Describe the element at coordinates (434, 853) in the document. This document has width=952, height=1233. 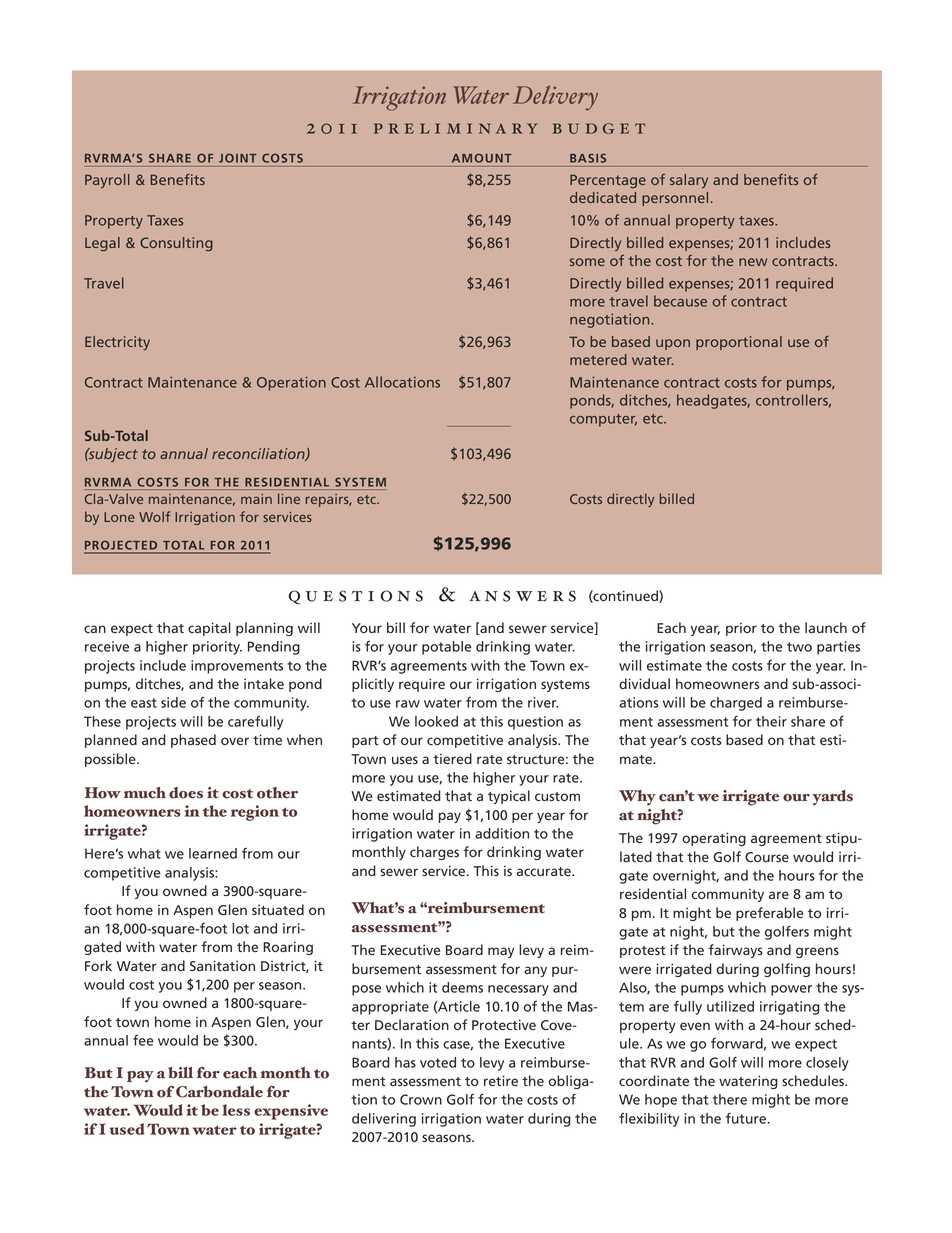
I see `charges` at that location.
